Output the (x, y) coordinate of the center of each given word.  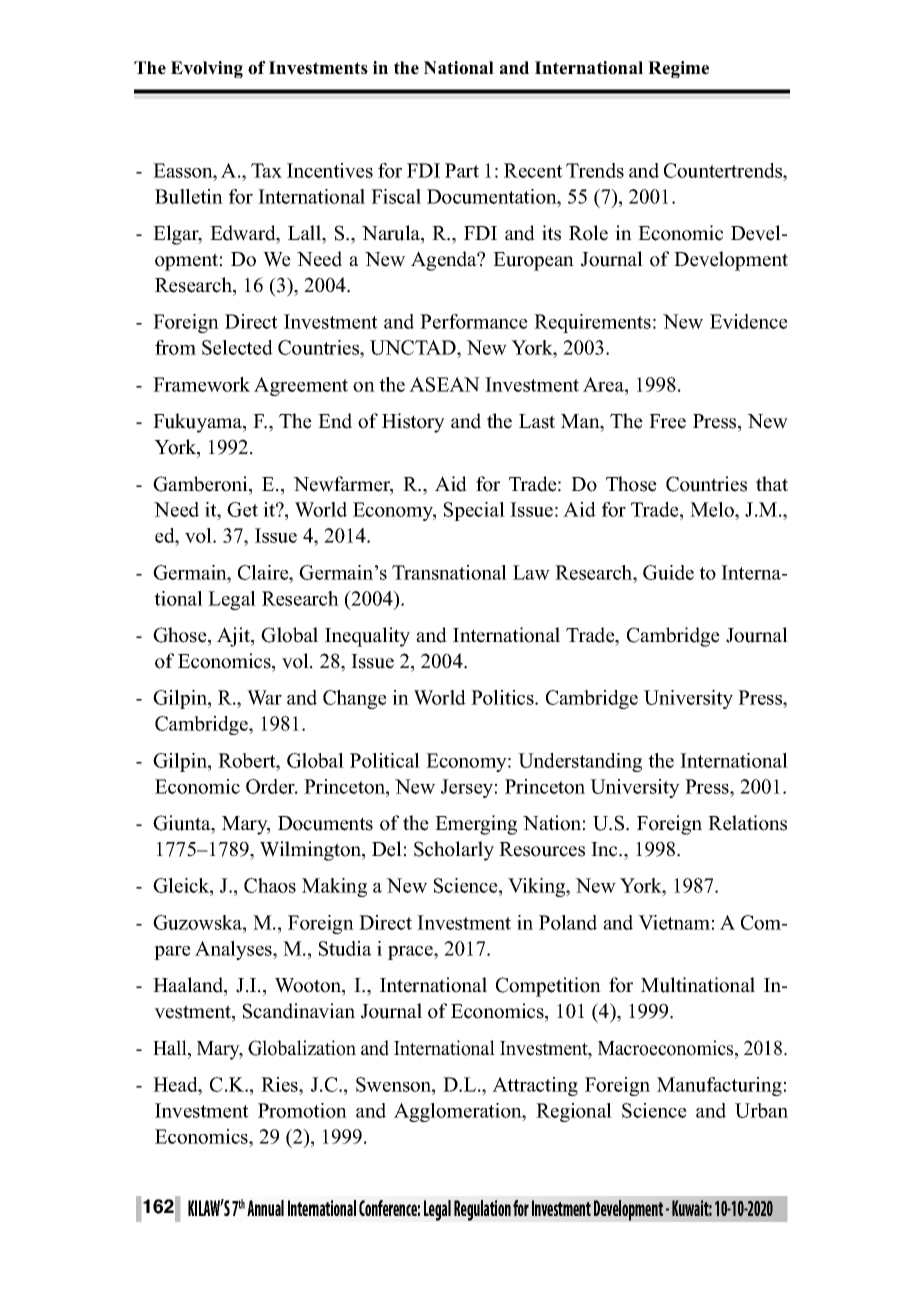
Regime (678, 69)
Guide (668, 572)
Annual (265, 1208)
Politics (503, 697)
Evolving (207, 69)
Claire (264, 572)
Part (462, 170)
